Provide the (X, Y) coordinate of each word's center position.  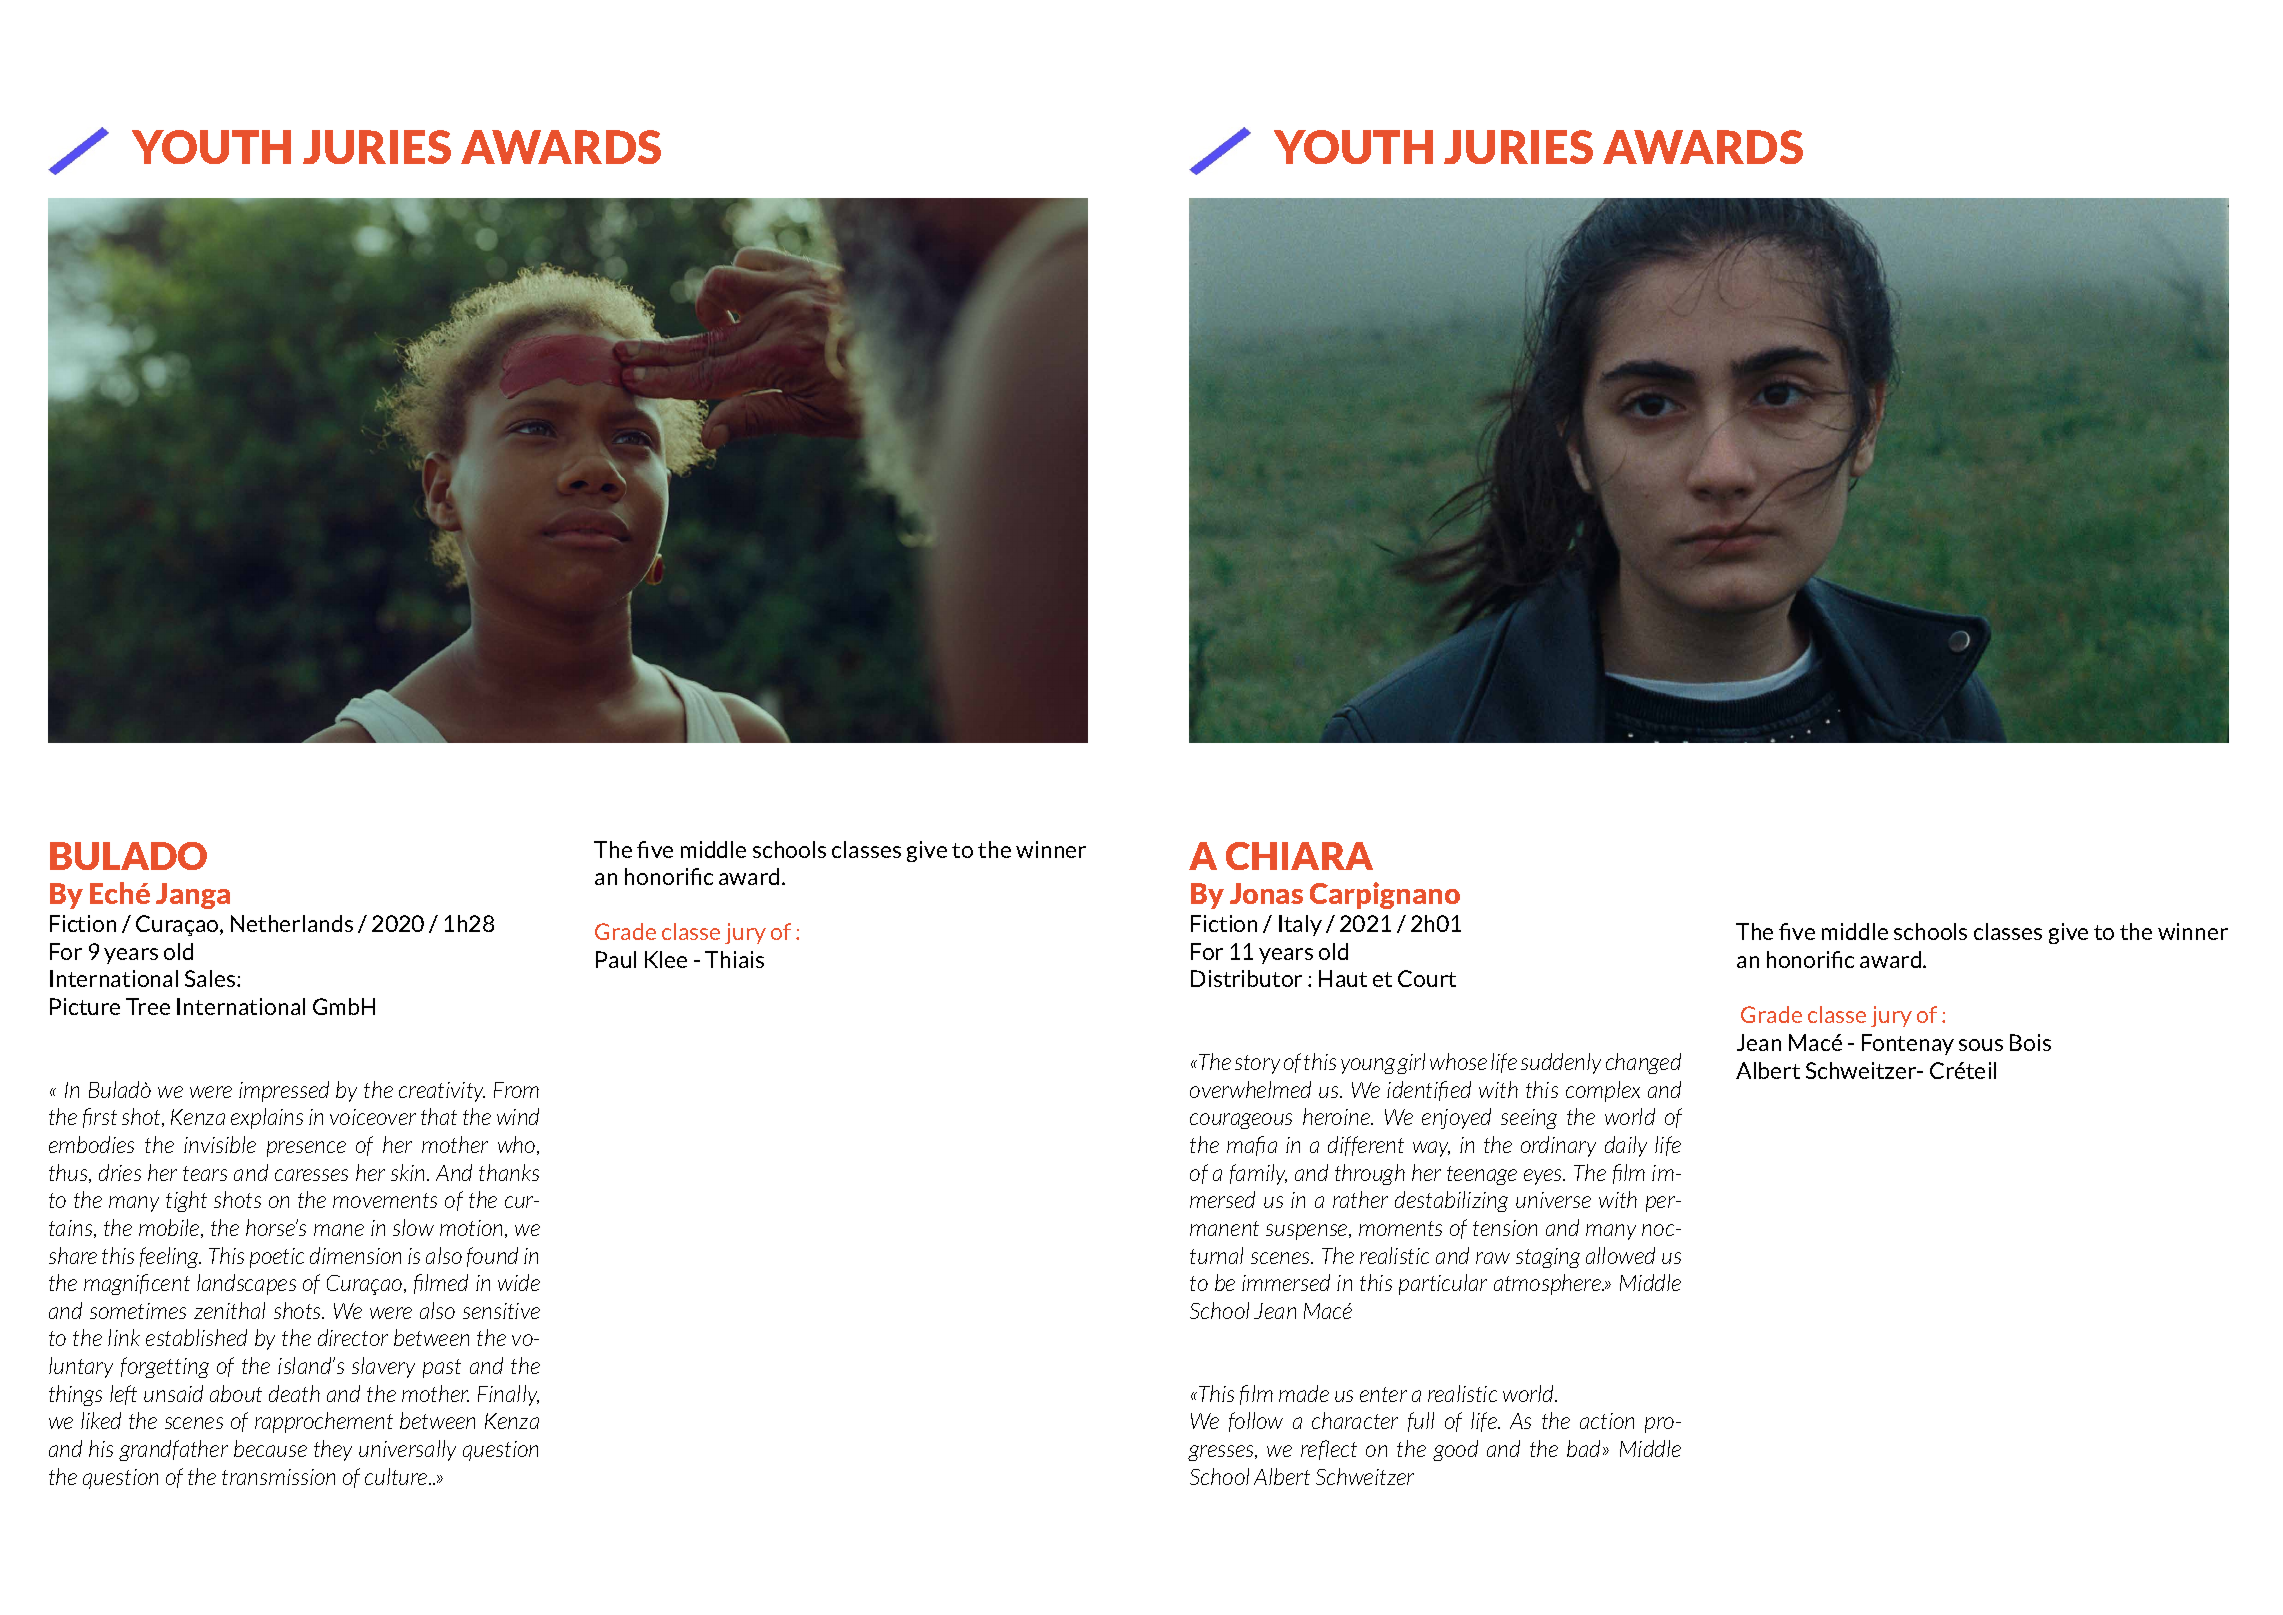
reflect (1329, 1450)
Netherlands (292, 923)
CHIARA (1299, 856)
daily (1626, 1146)
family (1258, 1174)
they (333, 1450)
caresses (311, 1175)
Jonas (1266, 893)
